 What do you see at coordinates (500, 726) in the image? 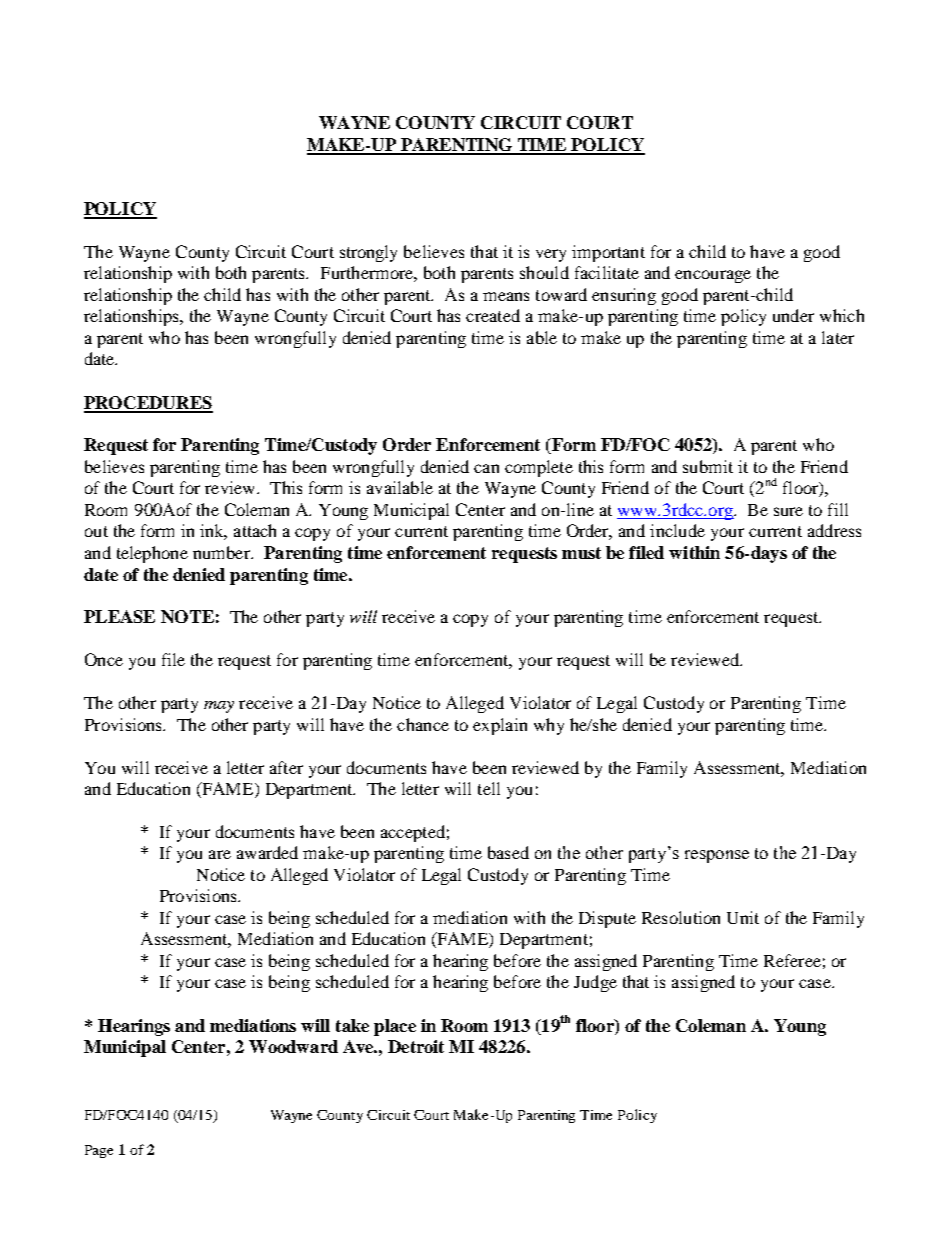
I see `explain` at bounding box center [500, 726].
